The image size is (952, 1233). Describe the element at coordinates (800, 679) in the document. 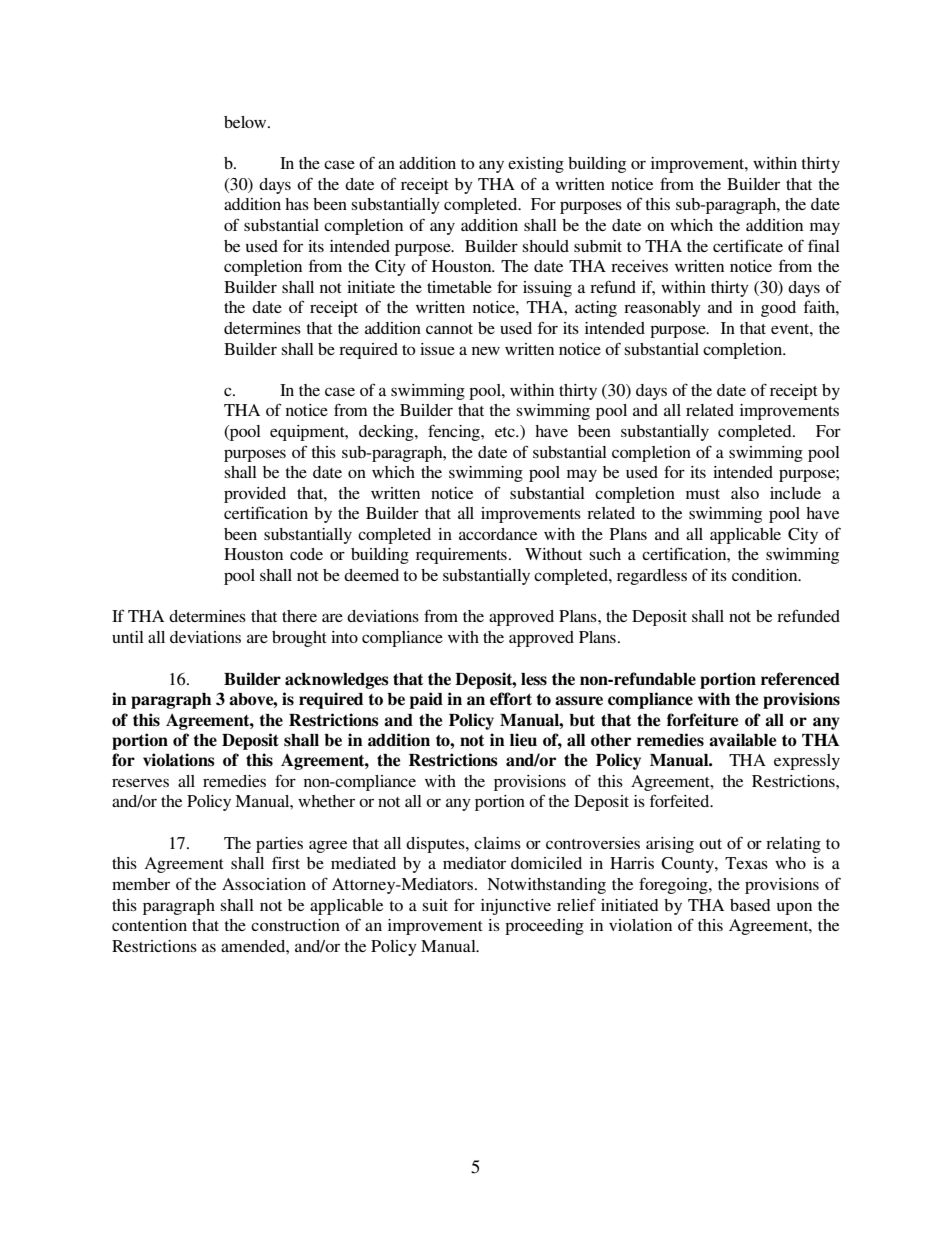

I see `referenced` at that location.
